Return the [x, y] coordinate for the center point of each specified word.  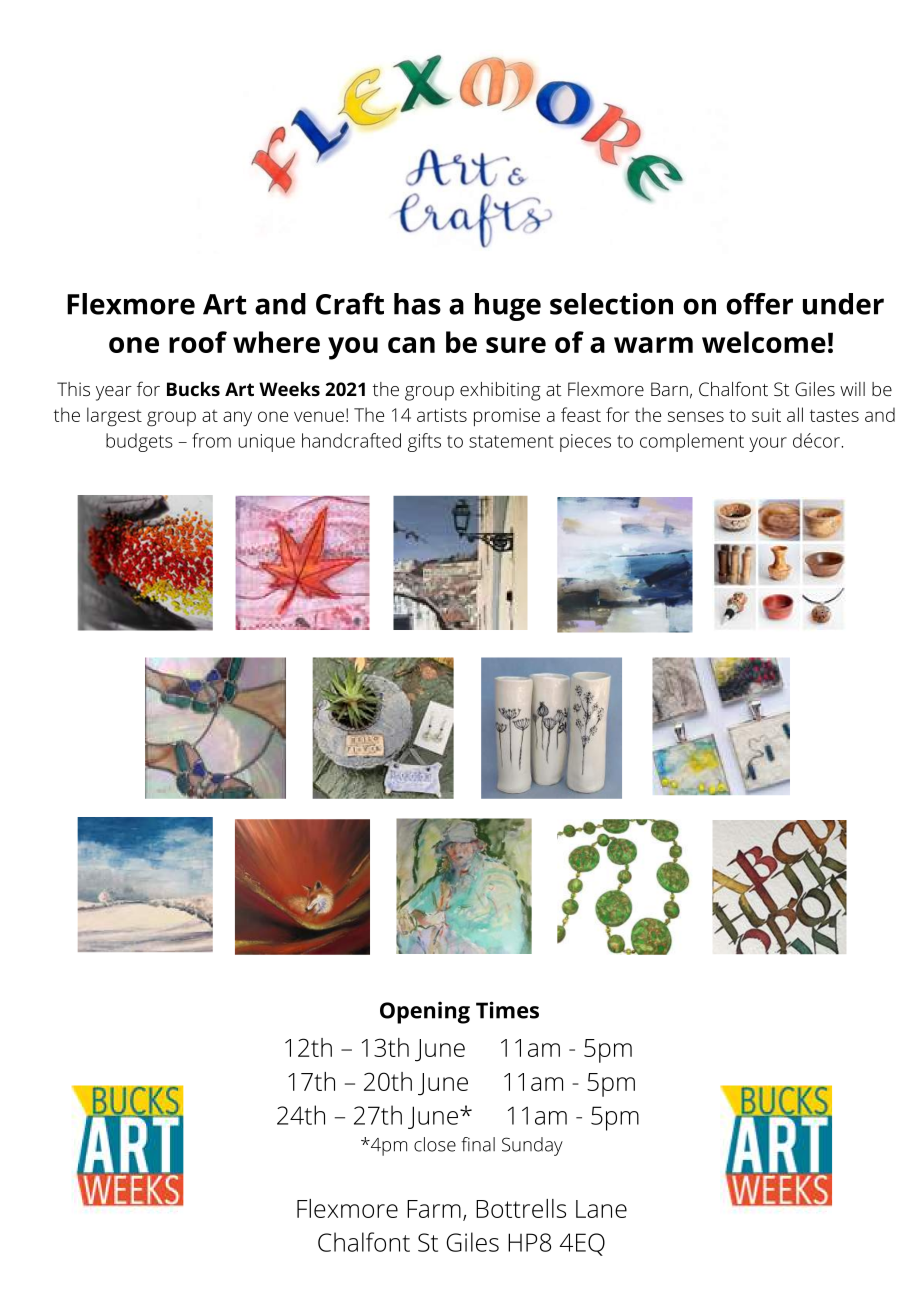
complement [692, 442]
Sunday [532, 1146]
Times [507, 1010]
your [768, 444]
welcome [764, 342]
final [478, 1144]
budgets [139, 442]
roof [198, 342]
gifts [424, 442]
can [411, 345]
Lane [601, 1209]
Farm [434, 1209]
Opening [425, 1012]
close [435, 1144]
